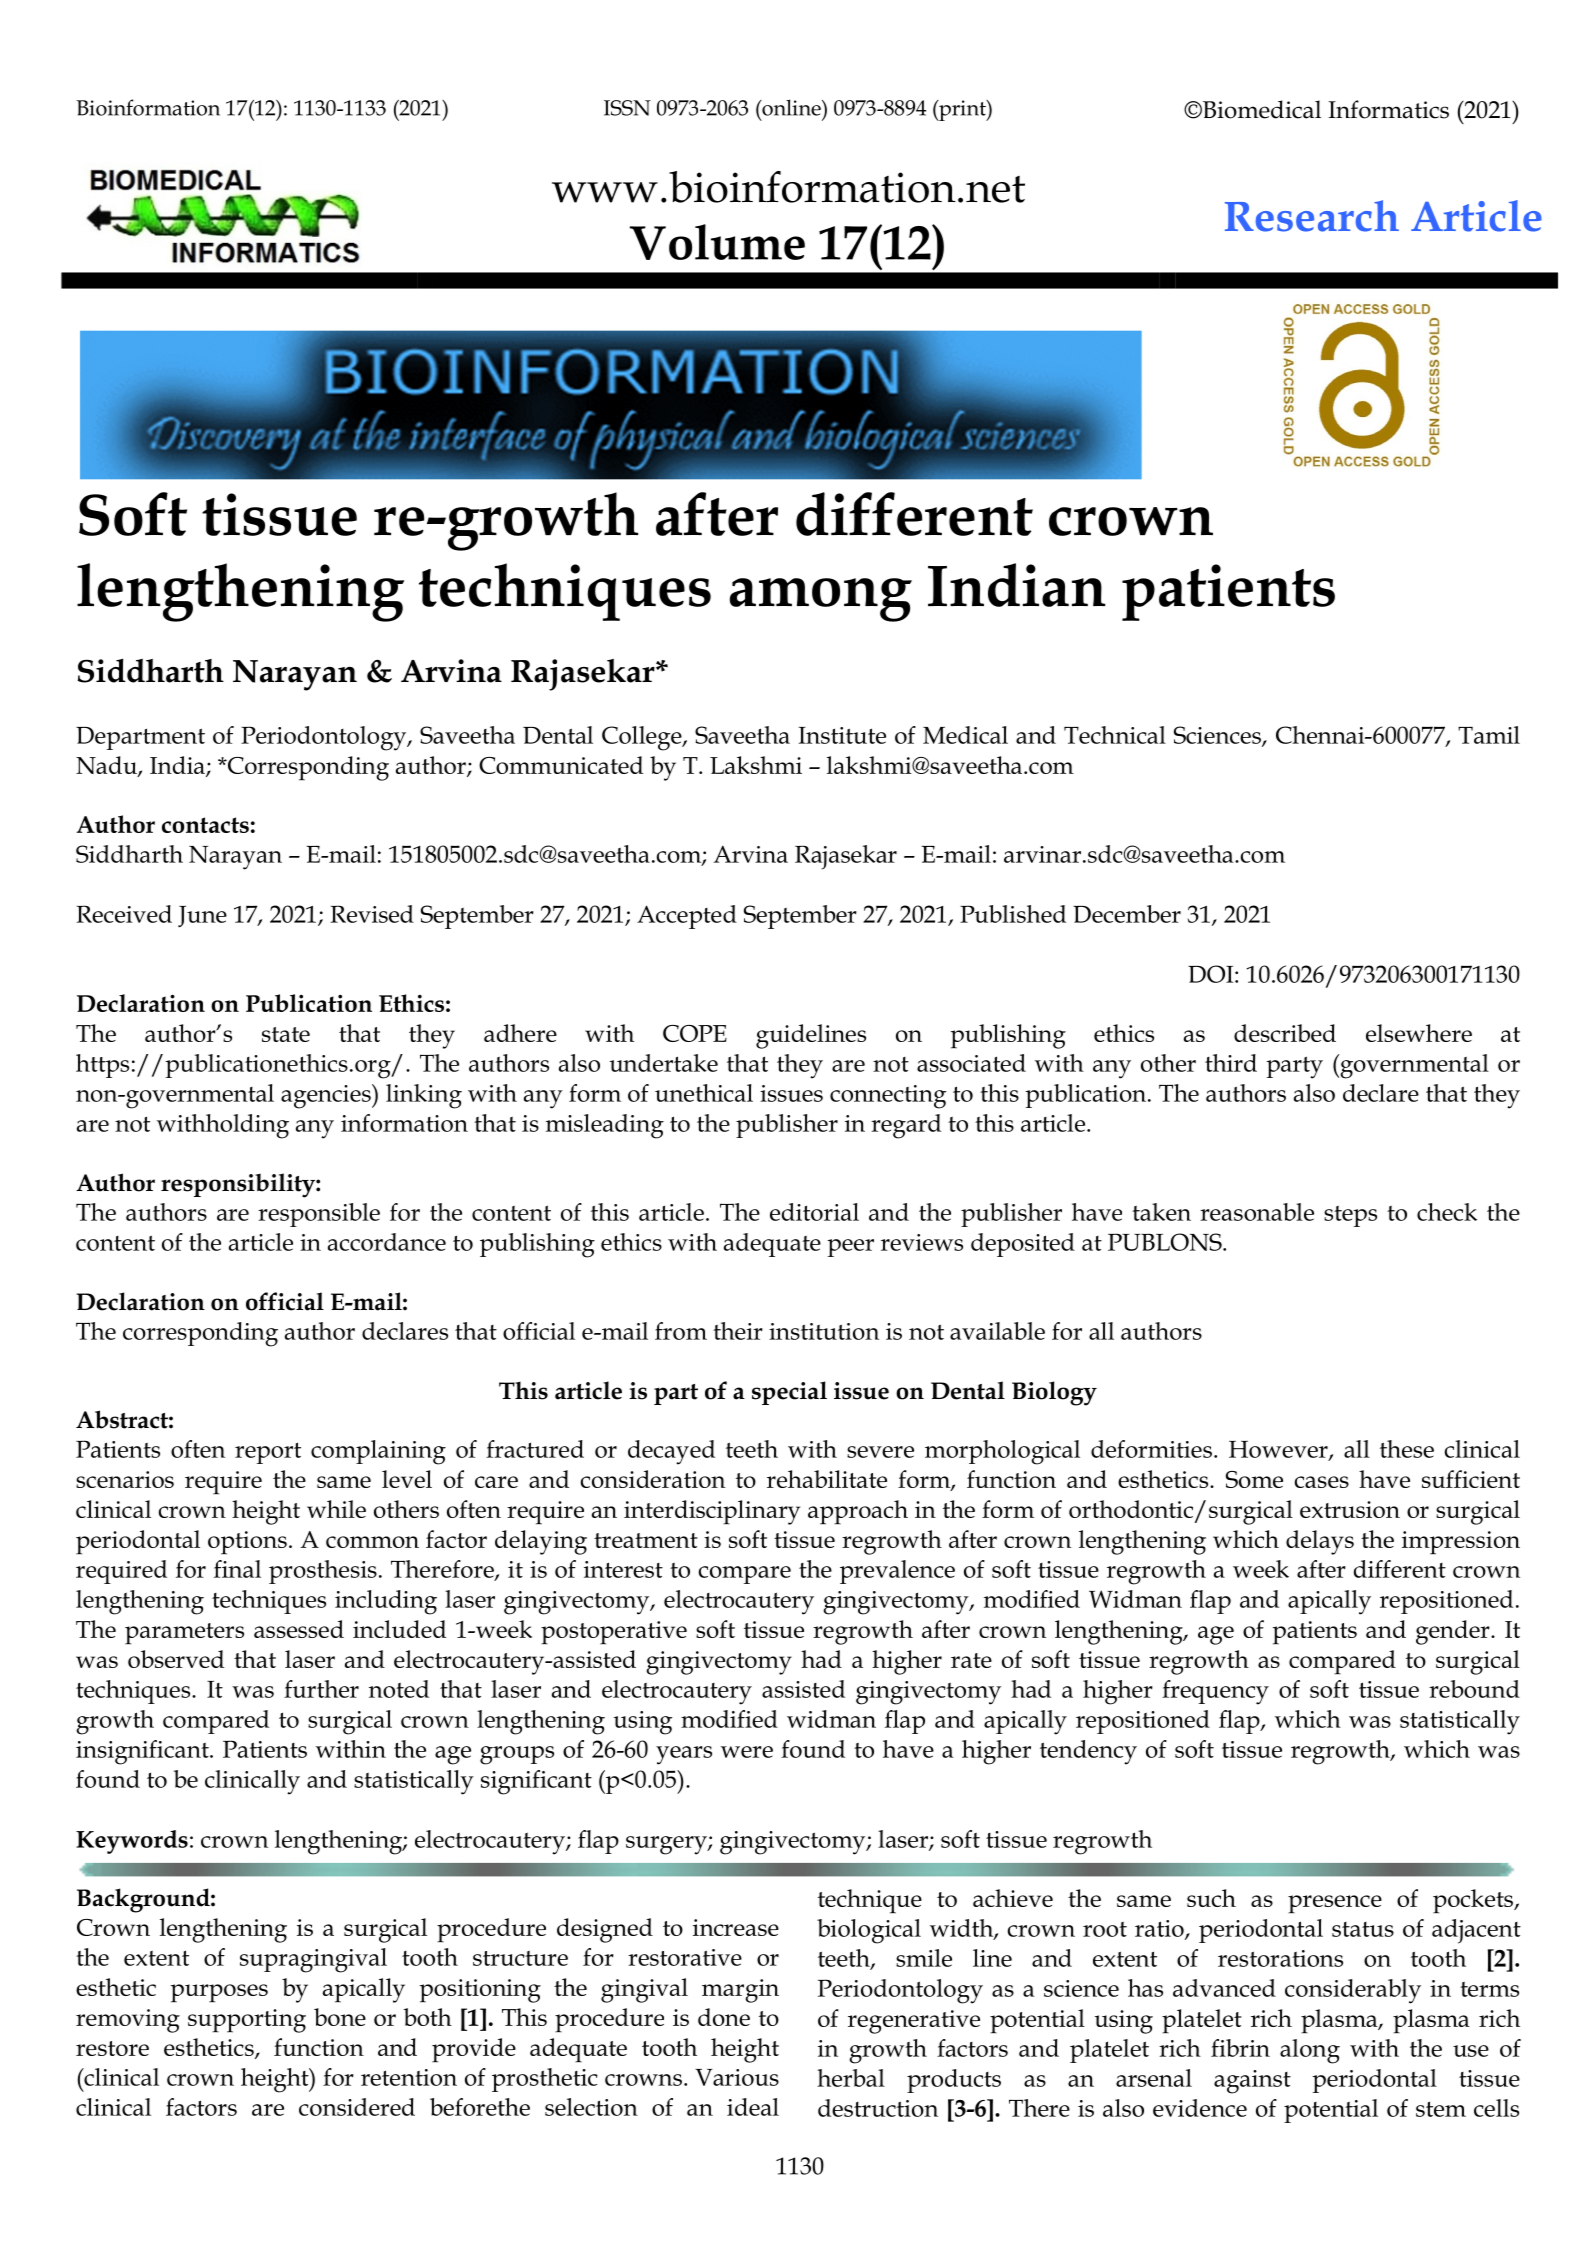  What do you see at coordinates (888, 1097) in the screenshot?
I see `connecting` at bounding box center [888, 1097].
